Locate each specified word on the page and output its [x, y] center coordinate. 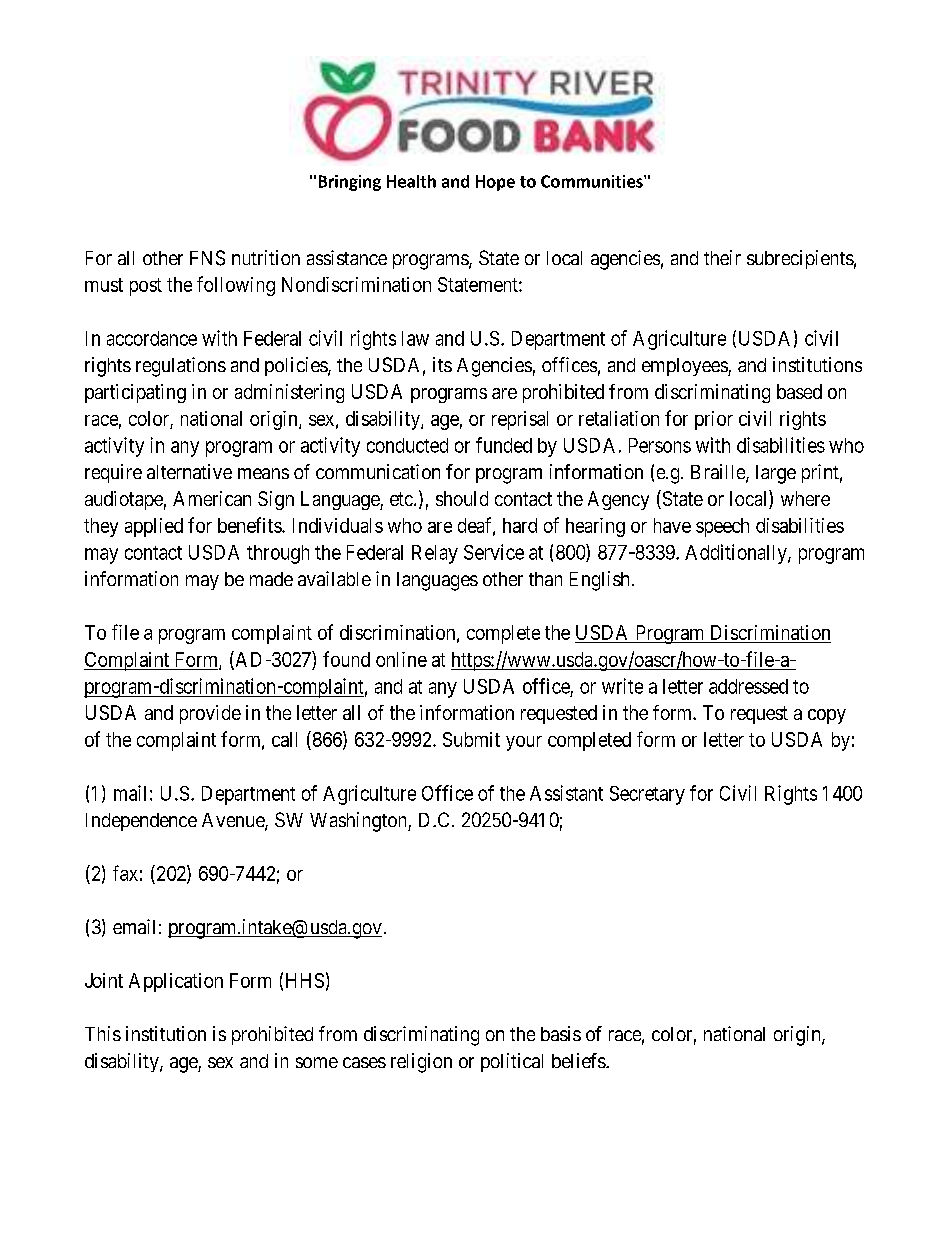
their [722, 257]
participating [135, 393]
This [103, 1033]
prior [714, 420]
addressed [748, 686]
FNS [207, 258]
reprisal [520, 420]
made [271, 579]
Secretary [647, 795]
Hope [495, 183]
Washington [359, 822]
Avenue [234, 821]
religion [421, 1063]
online [401, 659]
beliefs [579, 1060]
